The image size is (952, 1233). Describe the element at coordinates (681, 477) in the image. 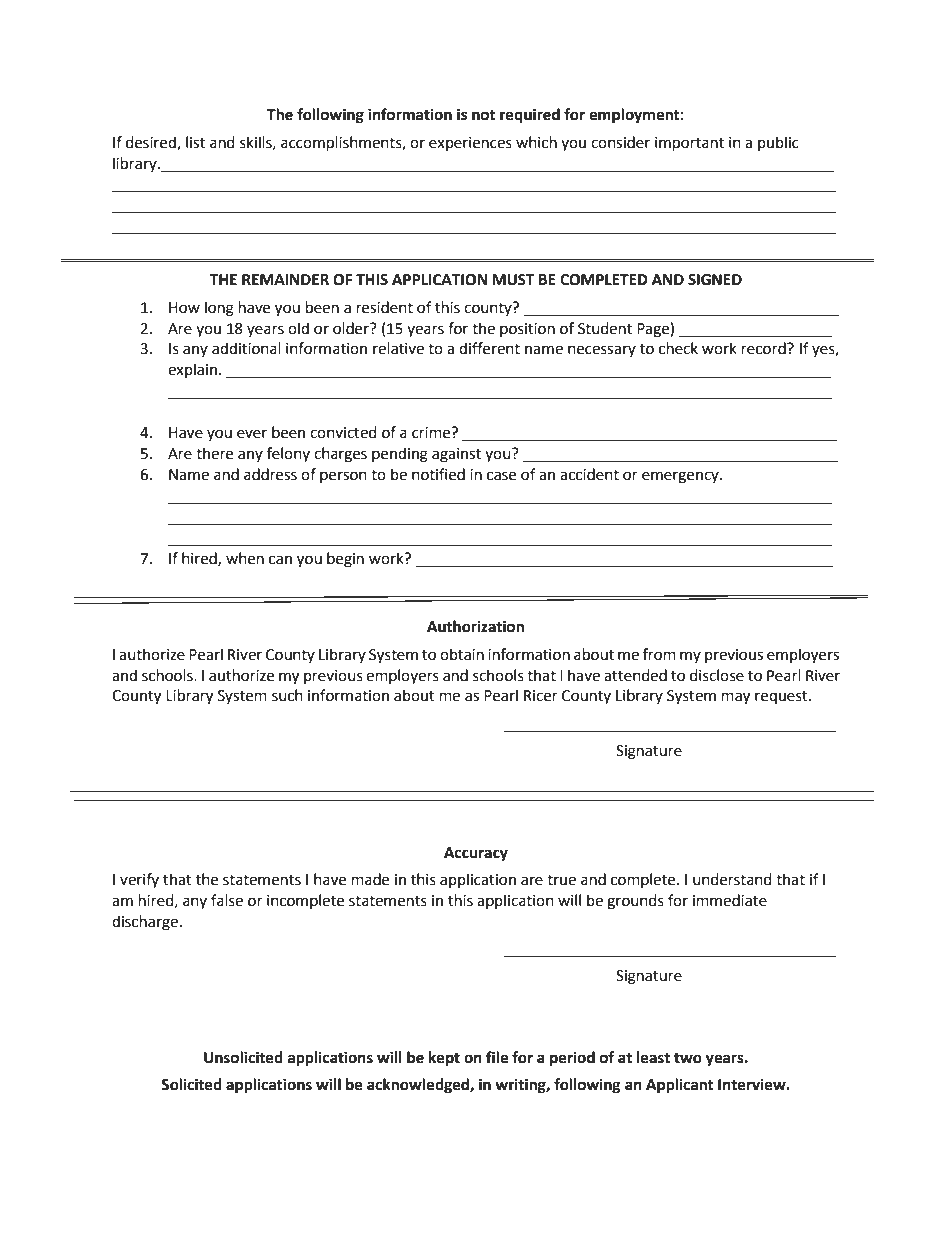

I see `emergency` at that location.
